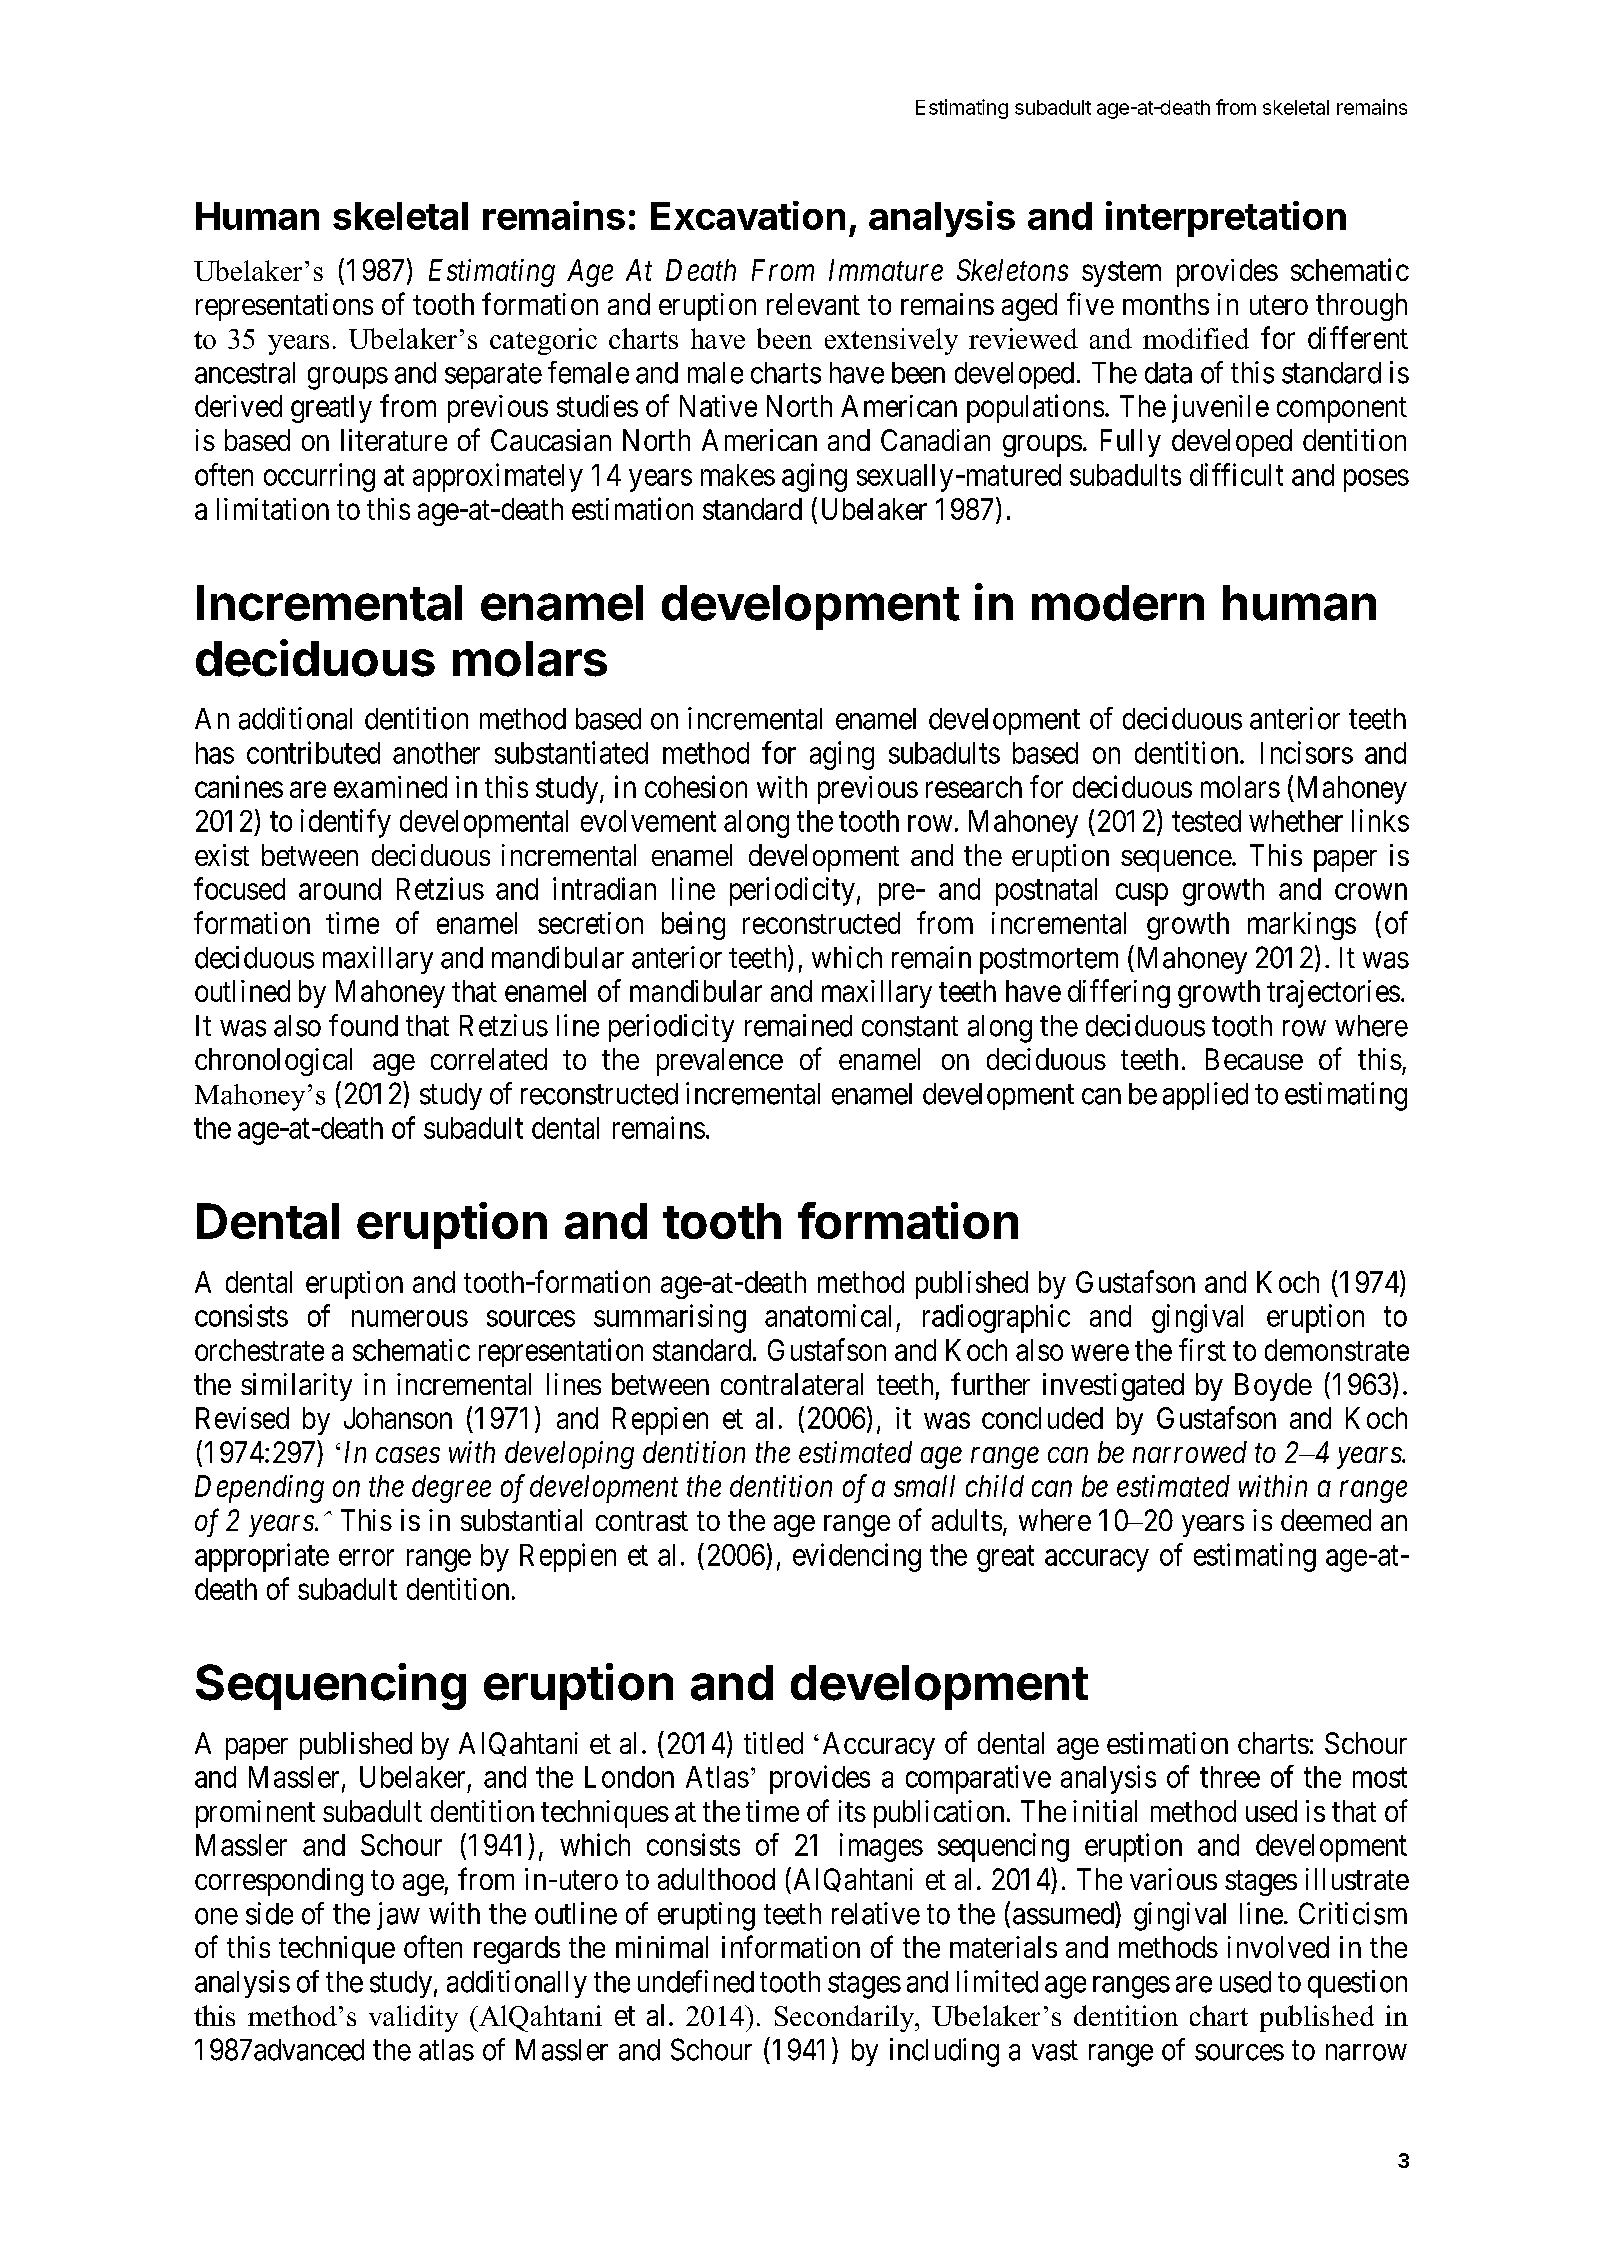 The height and width of the screenshot is (2267, 1602). What do you see at coordinates (366, 1557) in the screenshot?
I see `error` at bounding box center [366, 1557].
